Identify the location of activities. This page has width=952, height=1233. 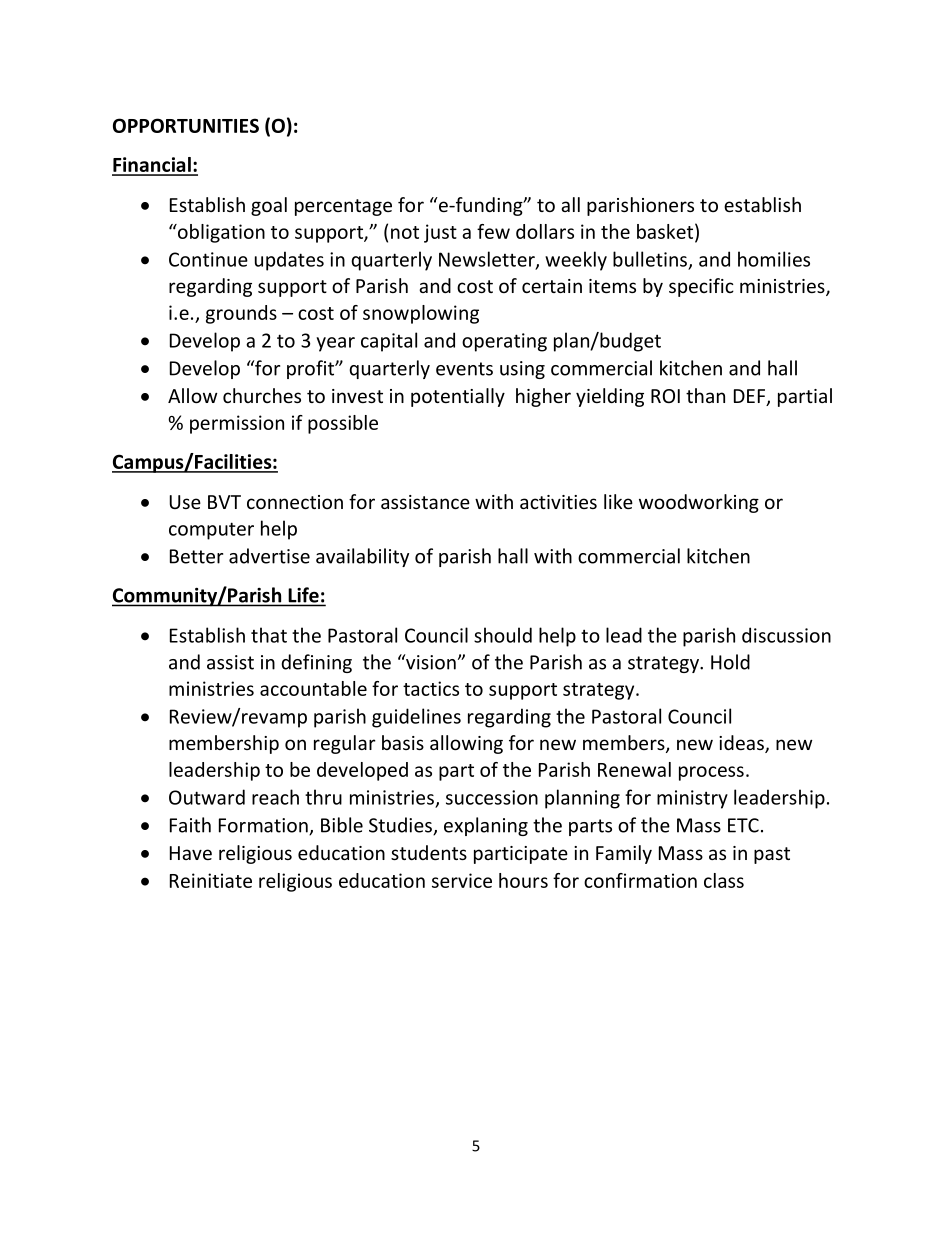
(558, 502).
